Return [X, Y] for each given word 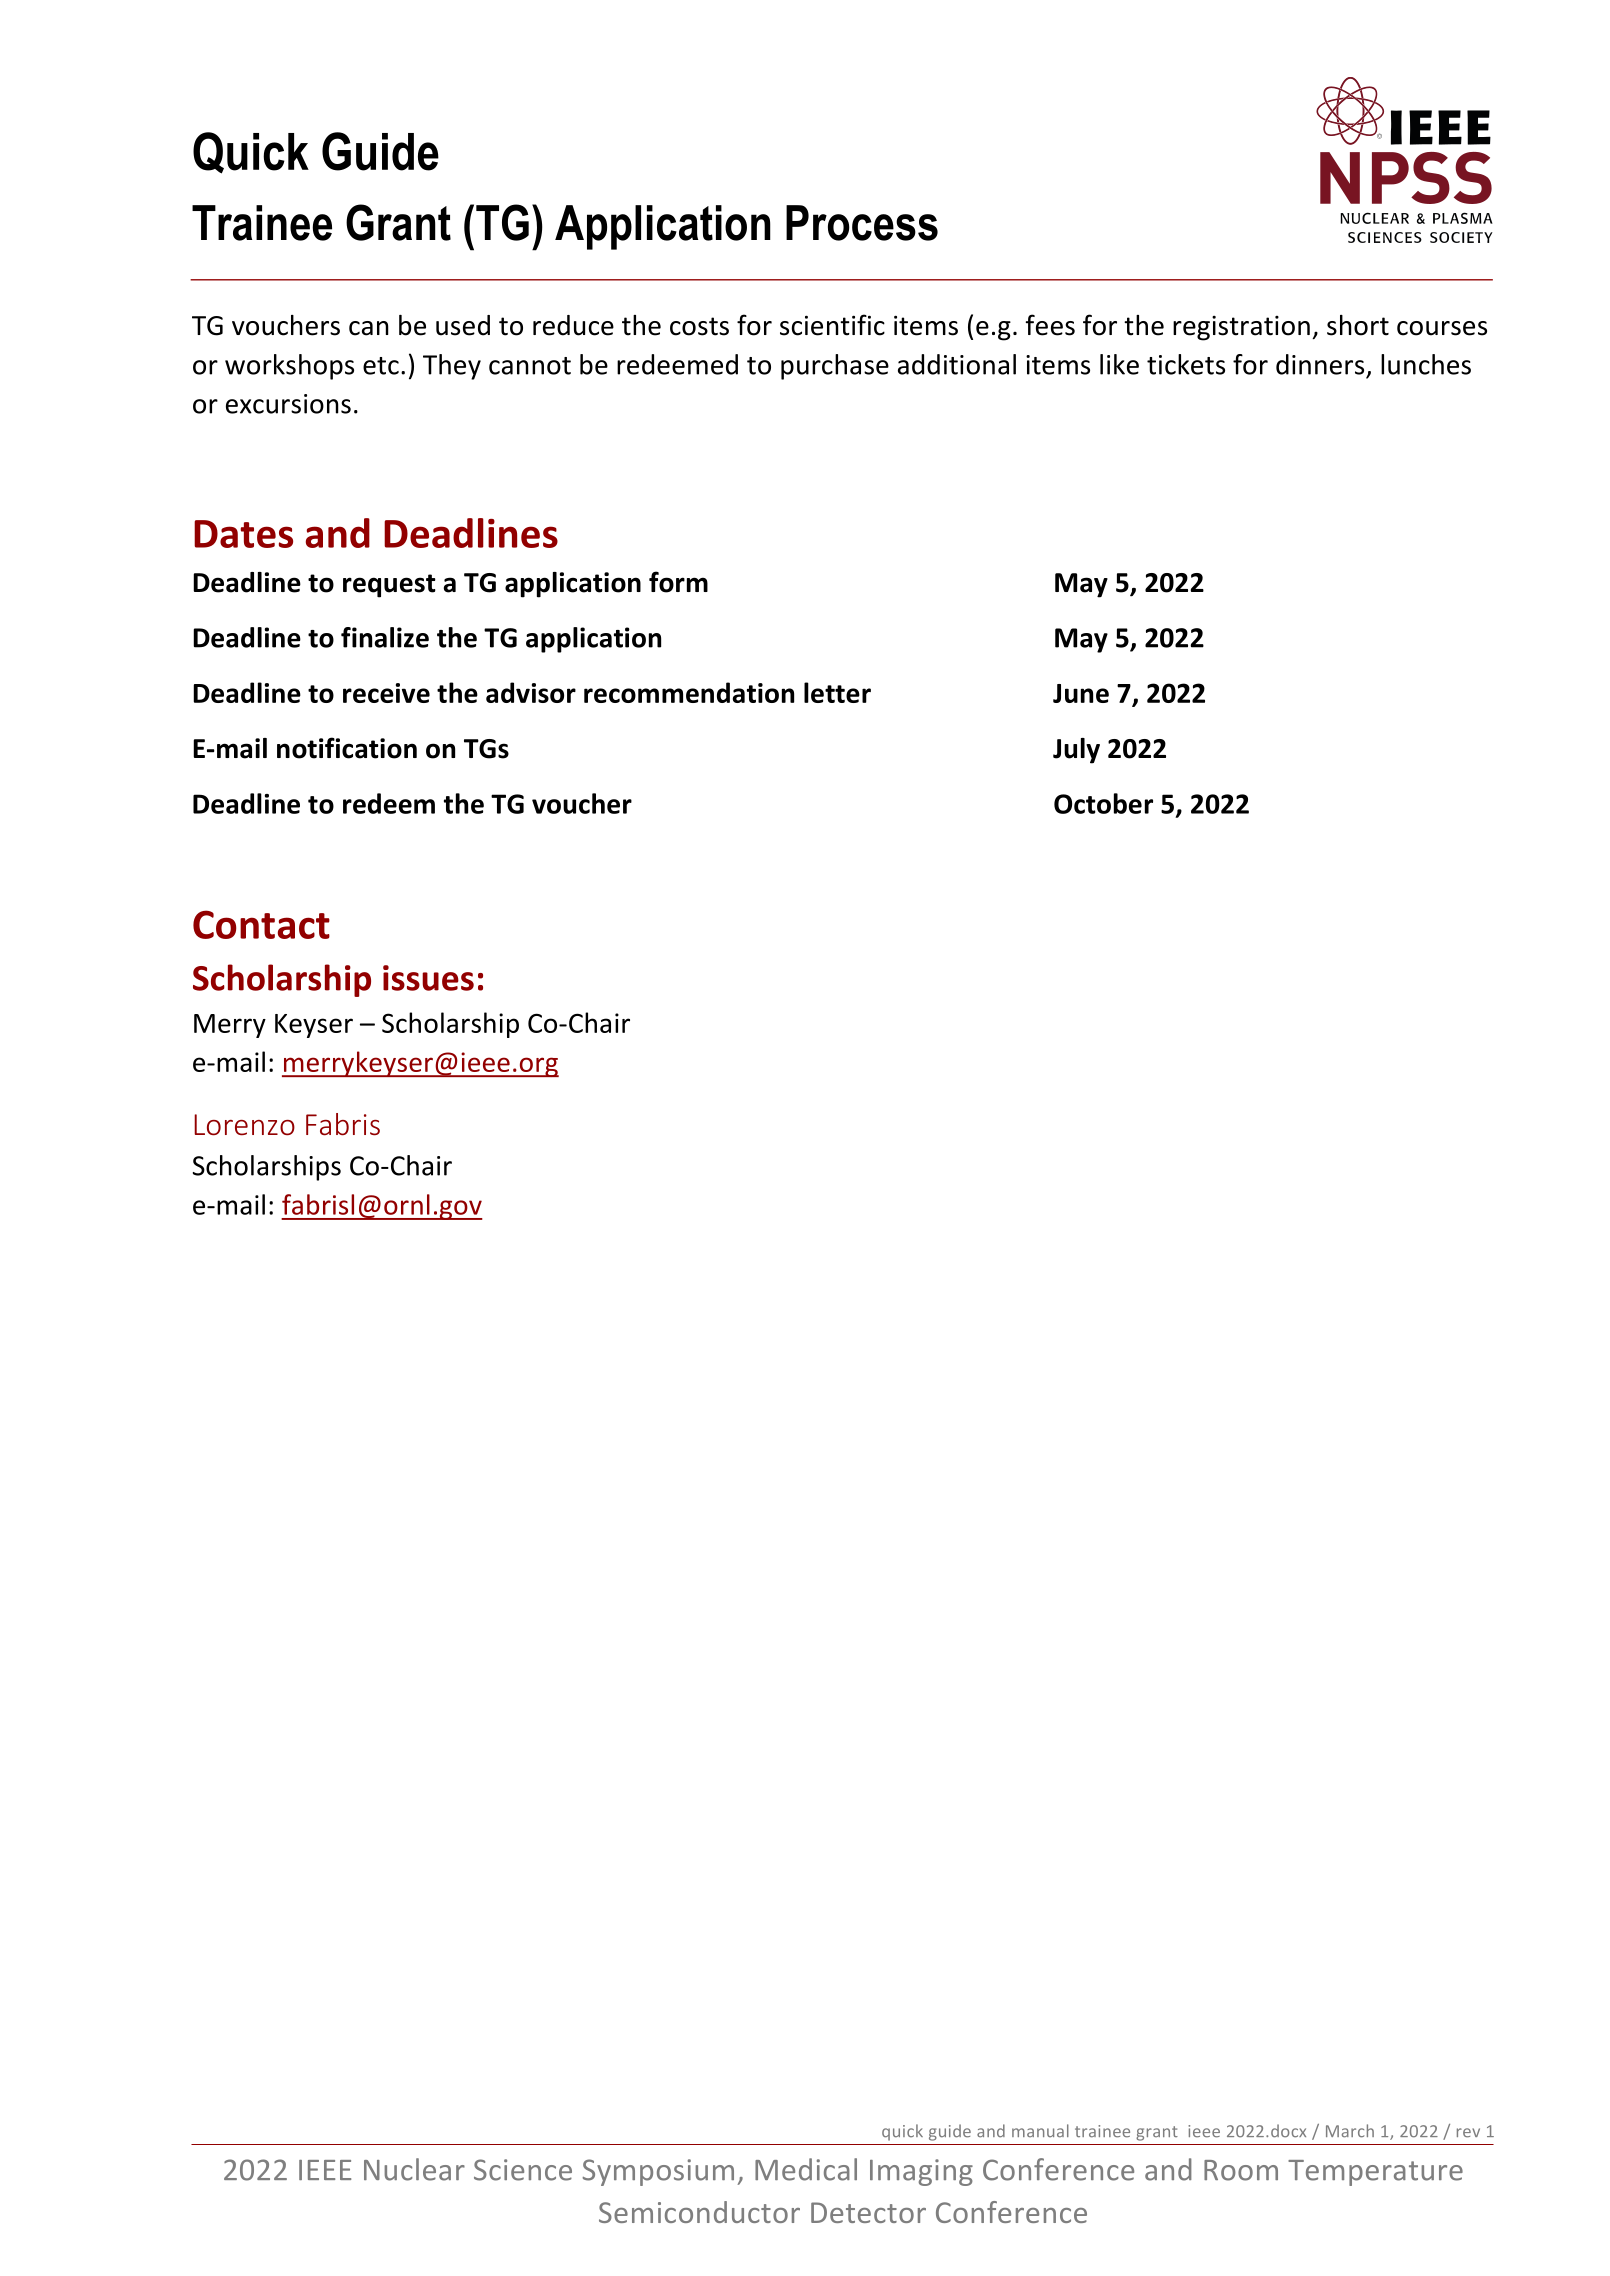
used [463, 325]
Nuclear [414, 2169]
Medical [806, 2169]
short [1358, 325]
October [1103, 803]
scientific [832, 325]
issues [428, 978]
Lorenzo [244, 1125]
